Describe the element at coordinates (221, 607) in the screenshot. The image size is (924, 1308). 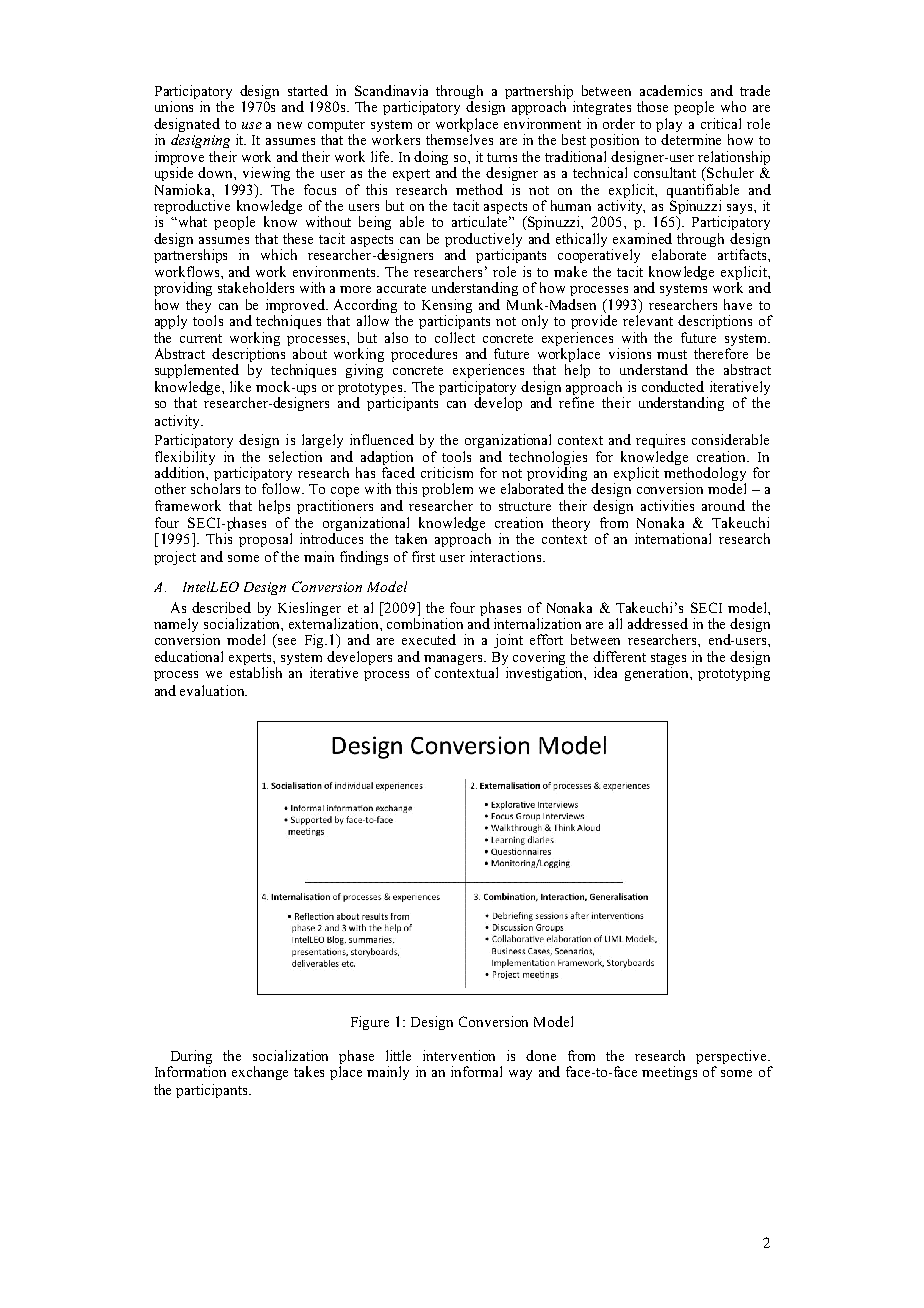
I see `described` at that location.
